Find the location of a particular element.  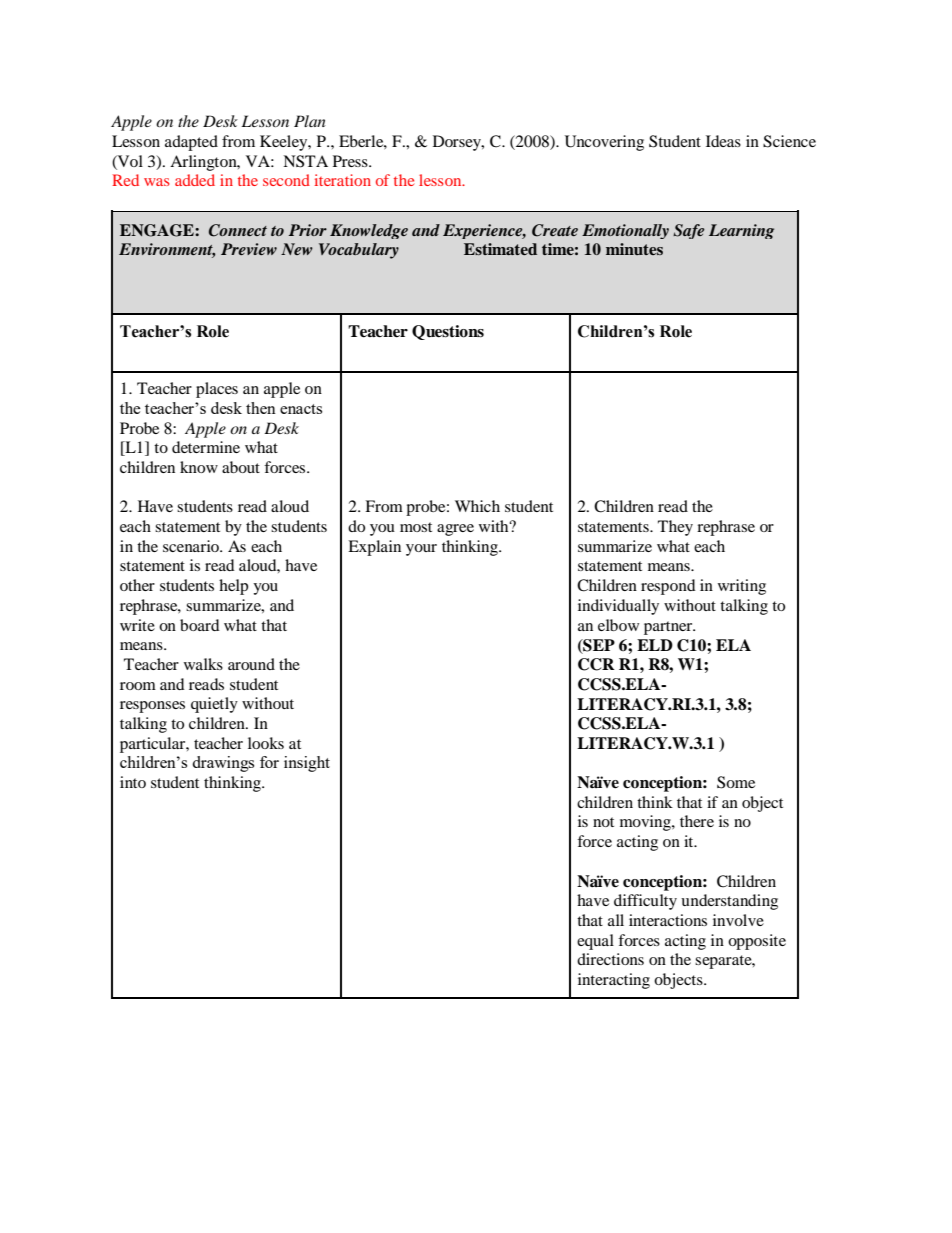

adapted is located at coordinates (191, 143).
